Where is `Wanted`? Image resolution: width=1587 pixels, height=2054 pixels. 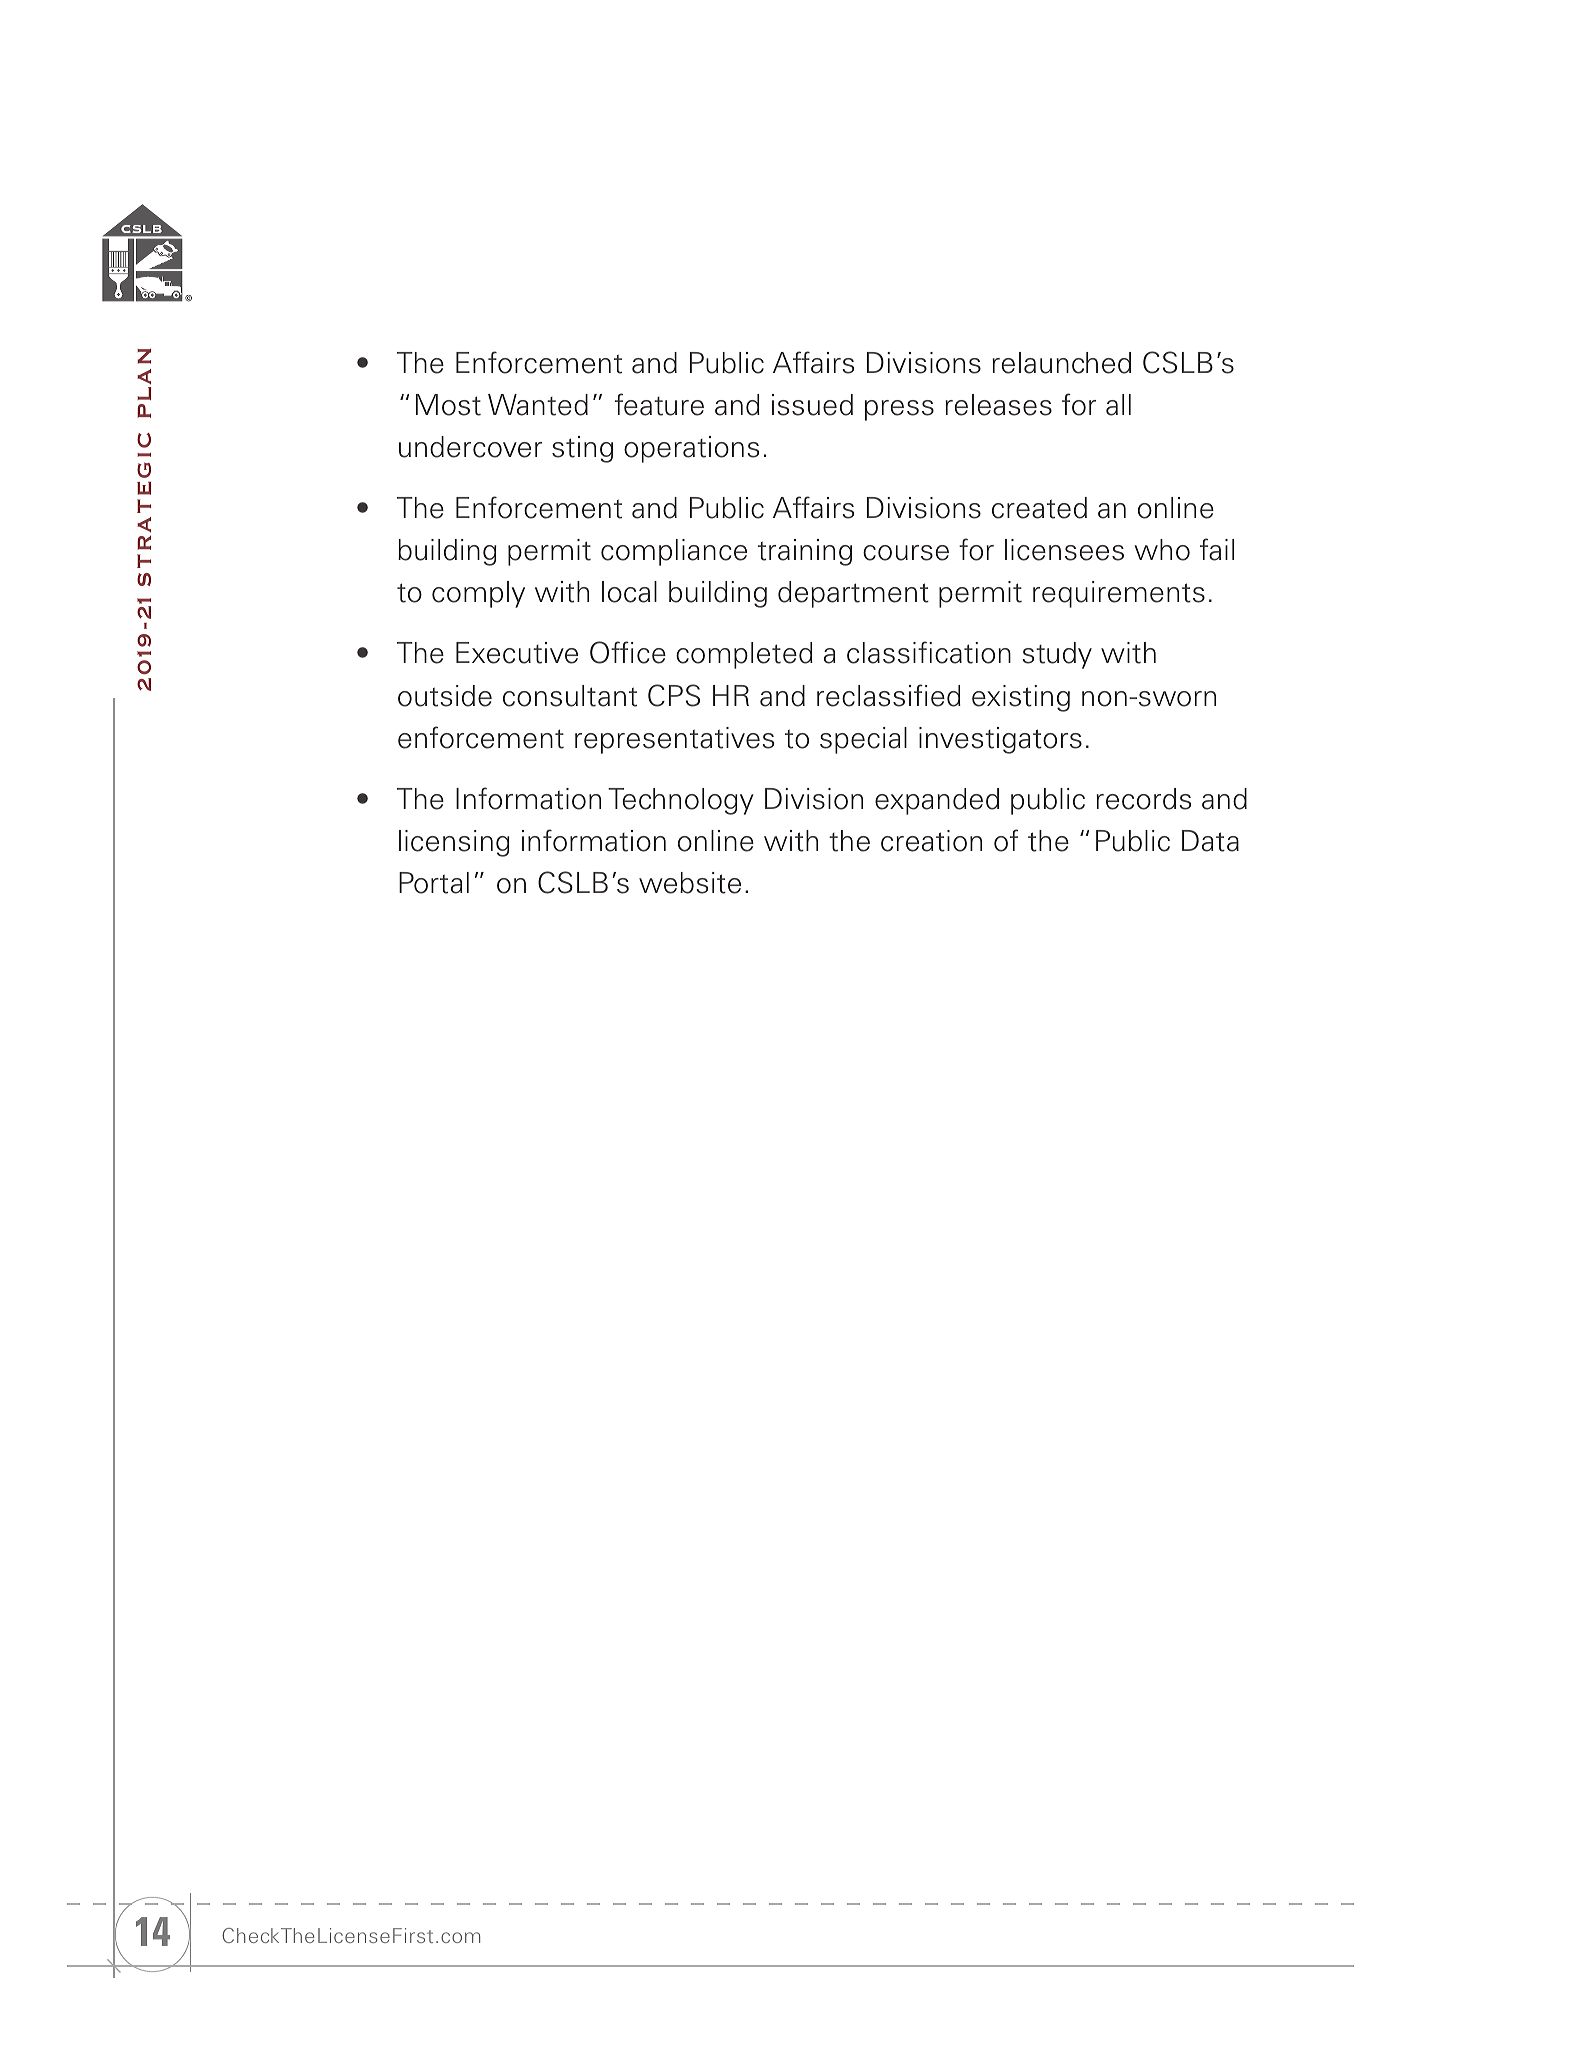
Wanted is located at coordinates (538, 405).
